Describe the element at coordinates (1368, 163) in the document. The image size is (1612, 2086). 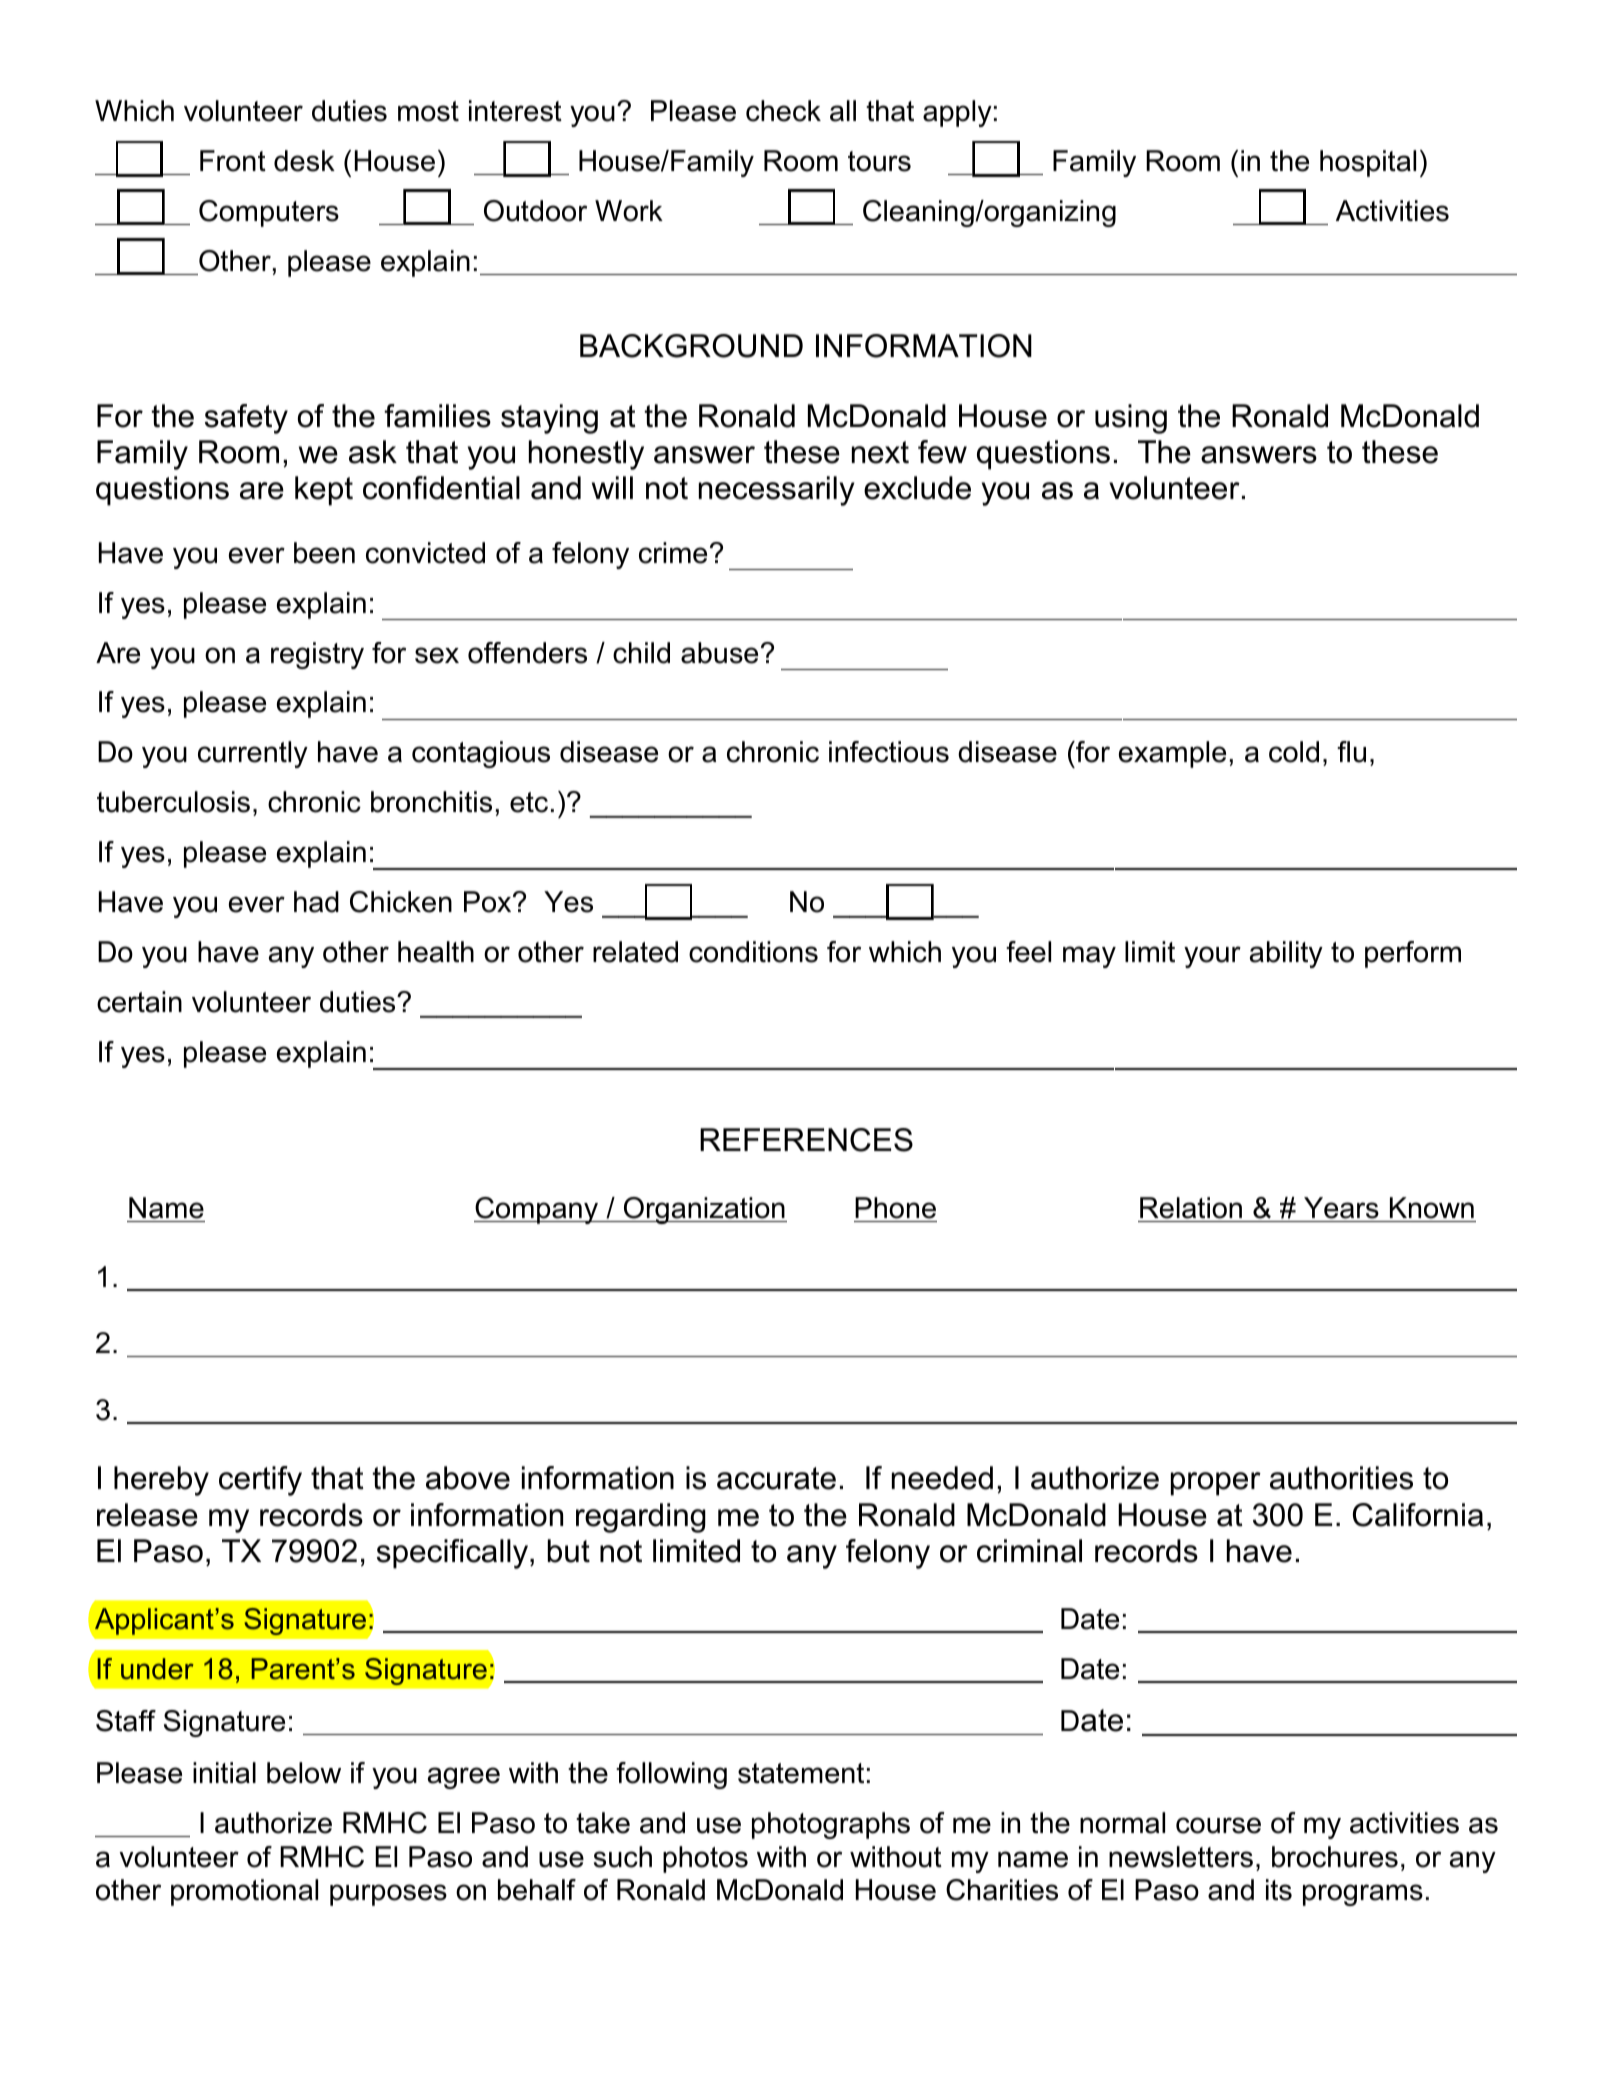
I see `hospital` at that location.
